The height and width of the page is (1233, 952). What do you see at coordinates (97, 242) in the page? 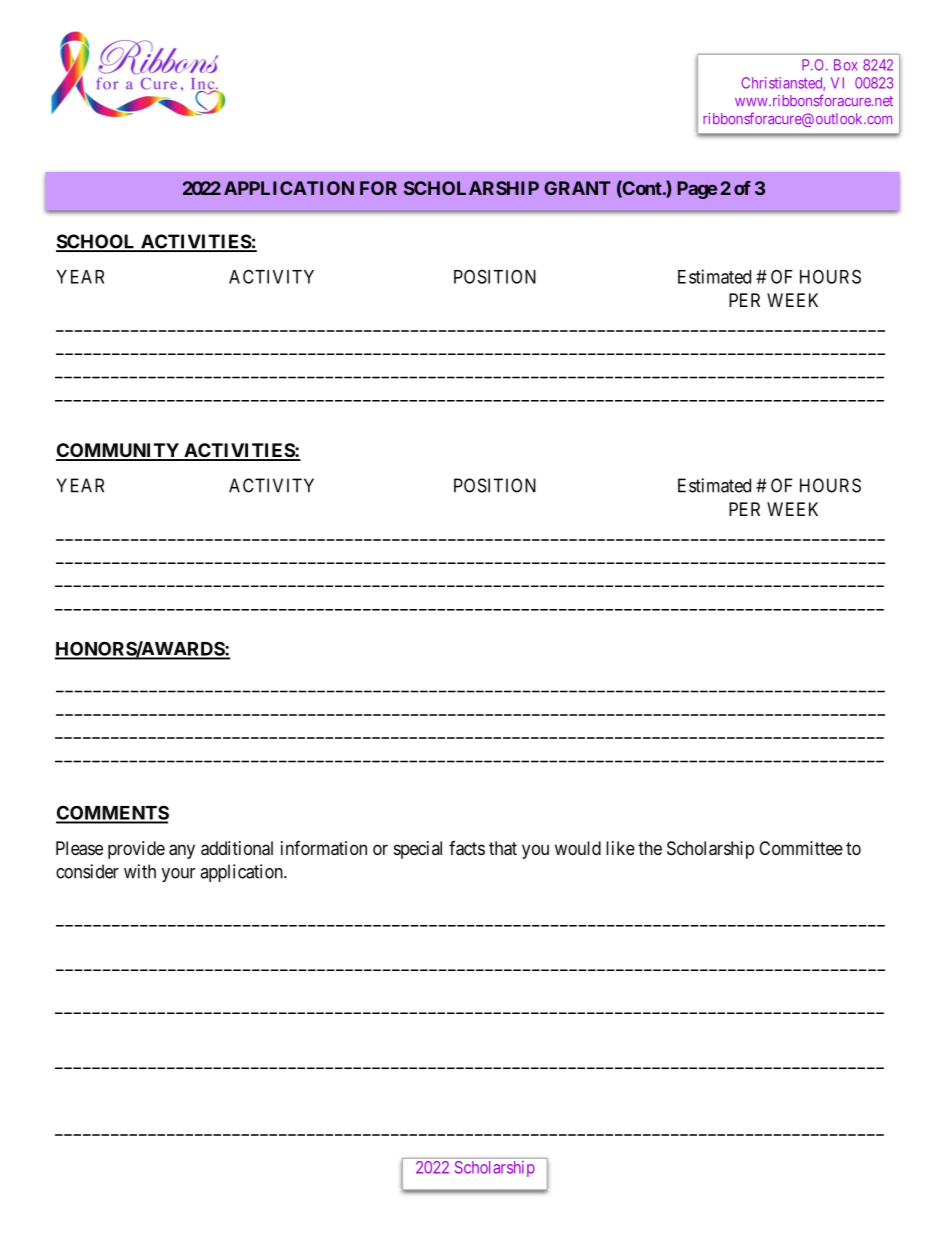
I see `SCHOOL` at bounding box center [97, 242].
